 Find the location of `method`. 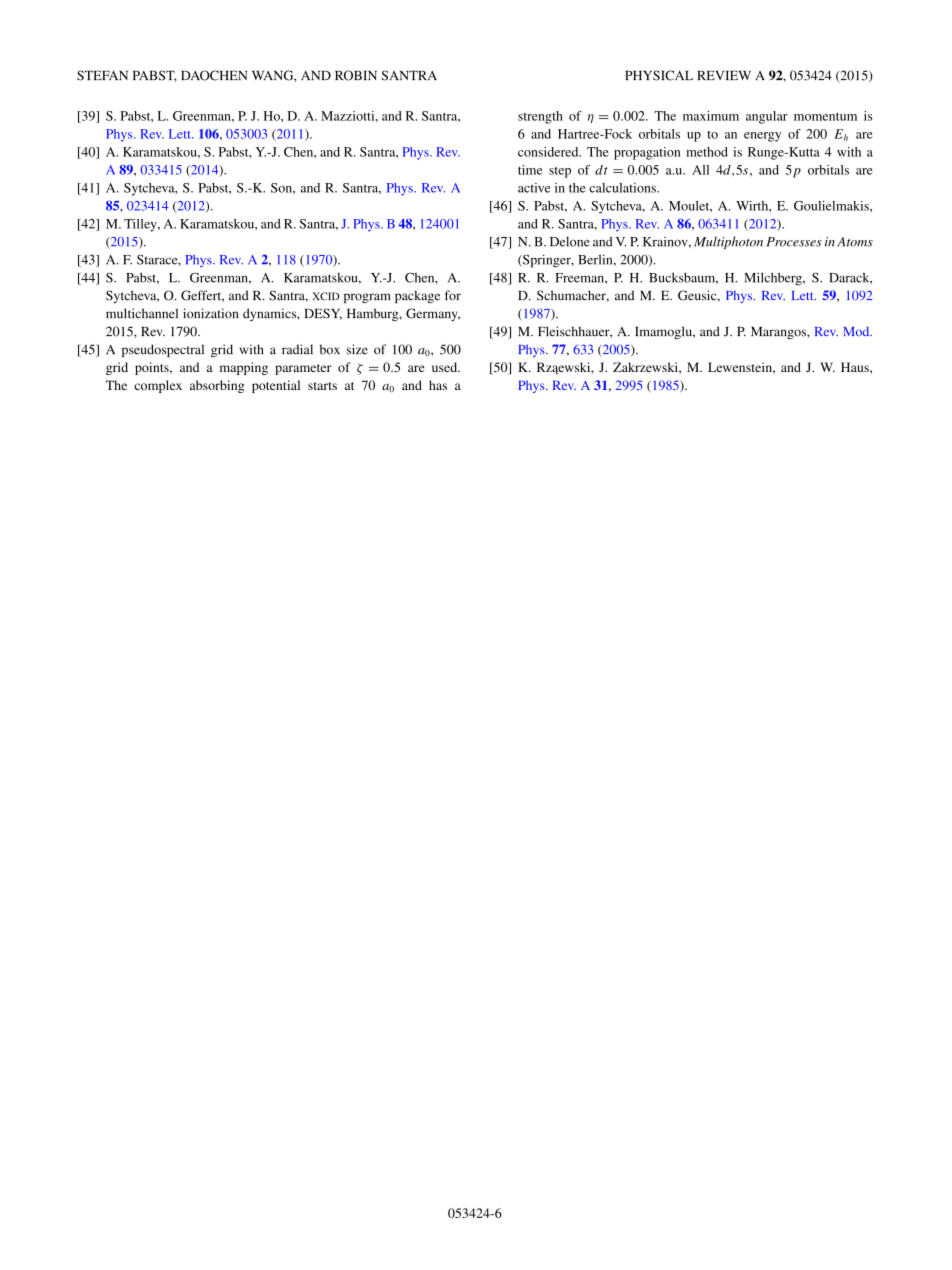

method is located at coordinates (707, 152).
